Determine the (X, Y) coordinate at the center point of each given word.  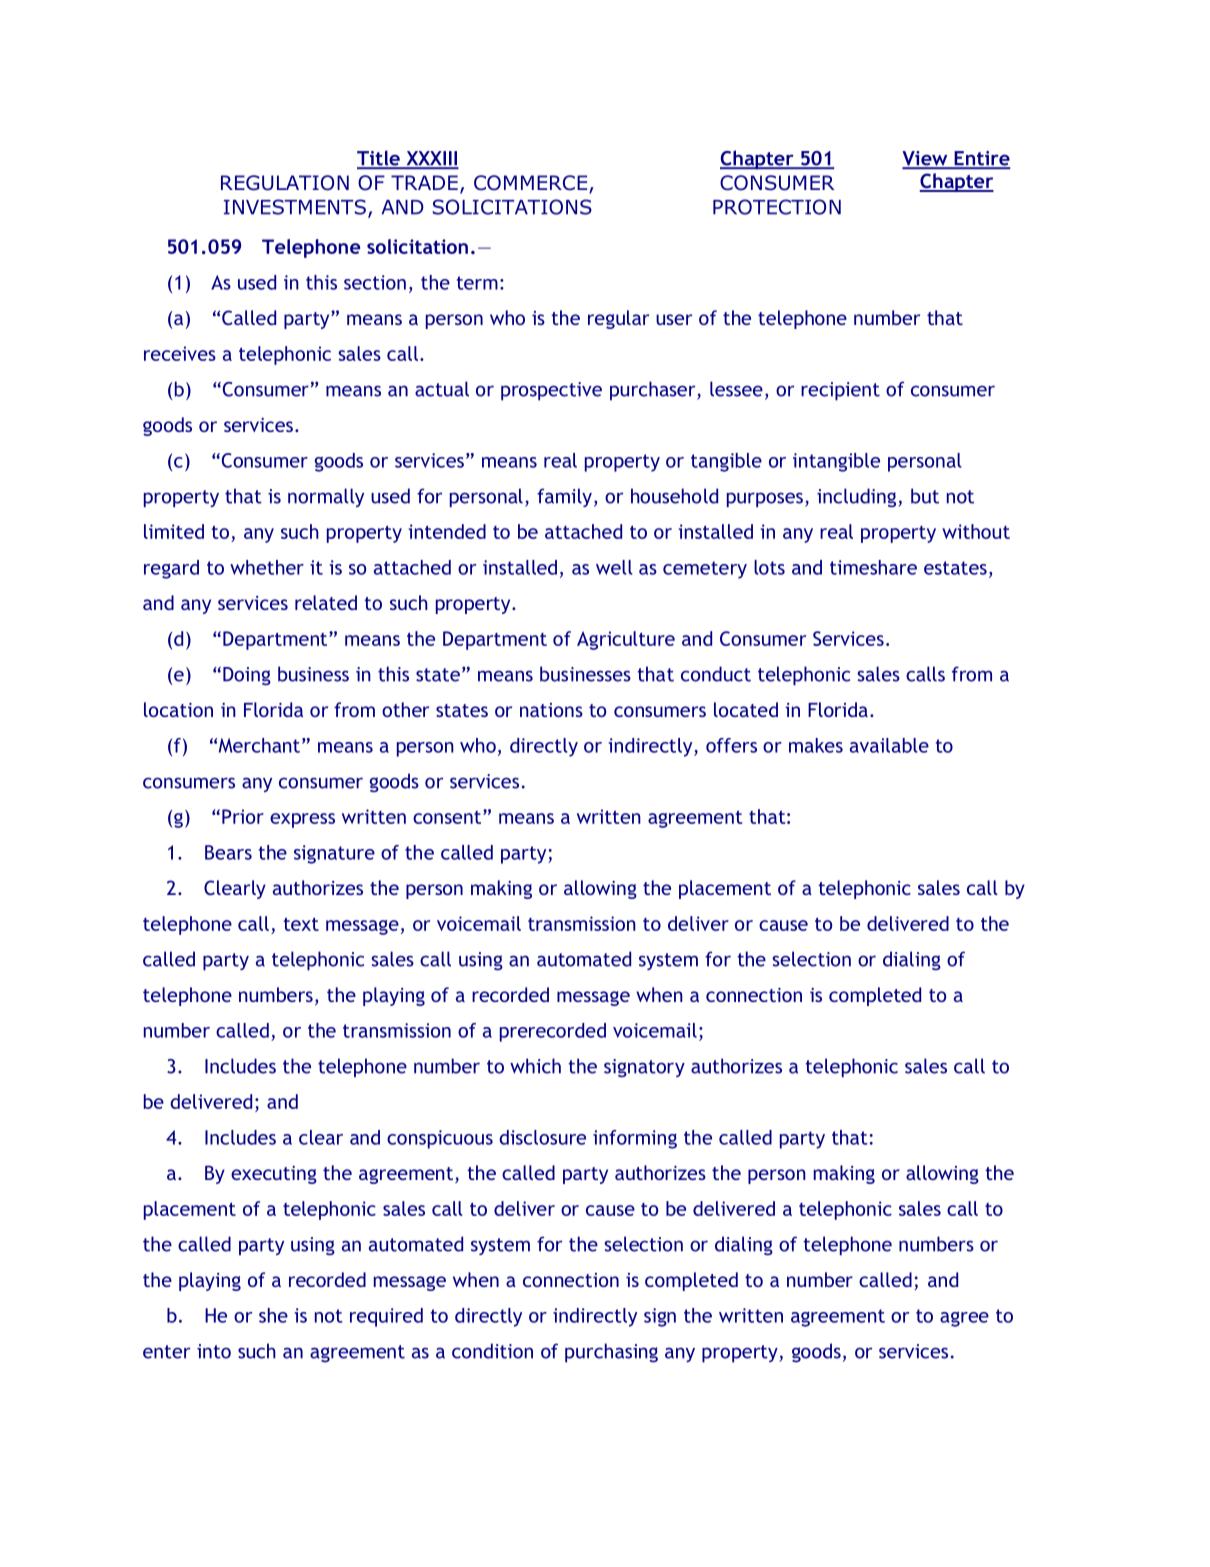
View (926, 159)
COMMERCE (532, 184)
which (535, 1066)
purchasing (611, 1353)
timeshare (873, 567)
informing (635, 1139)
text (301, 924)
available (889, 745)
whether (267, 567)
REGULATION (285, 183)
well (614, 567)
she (273, 1315)
